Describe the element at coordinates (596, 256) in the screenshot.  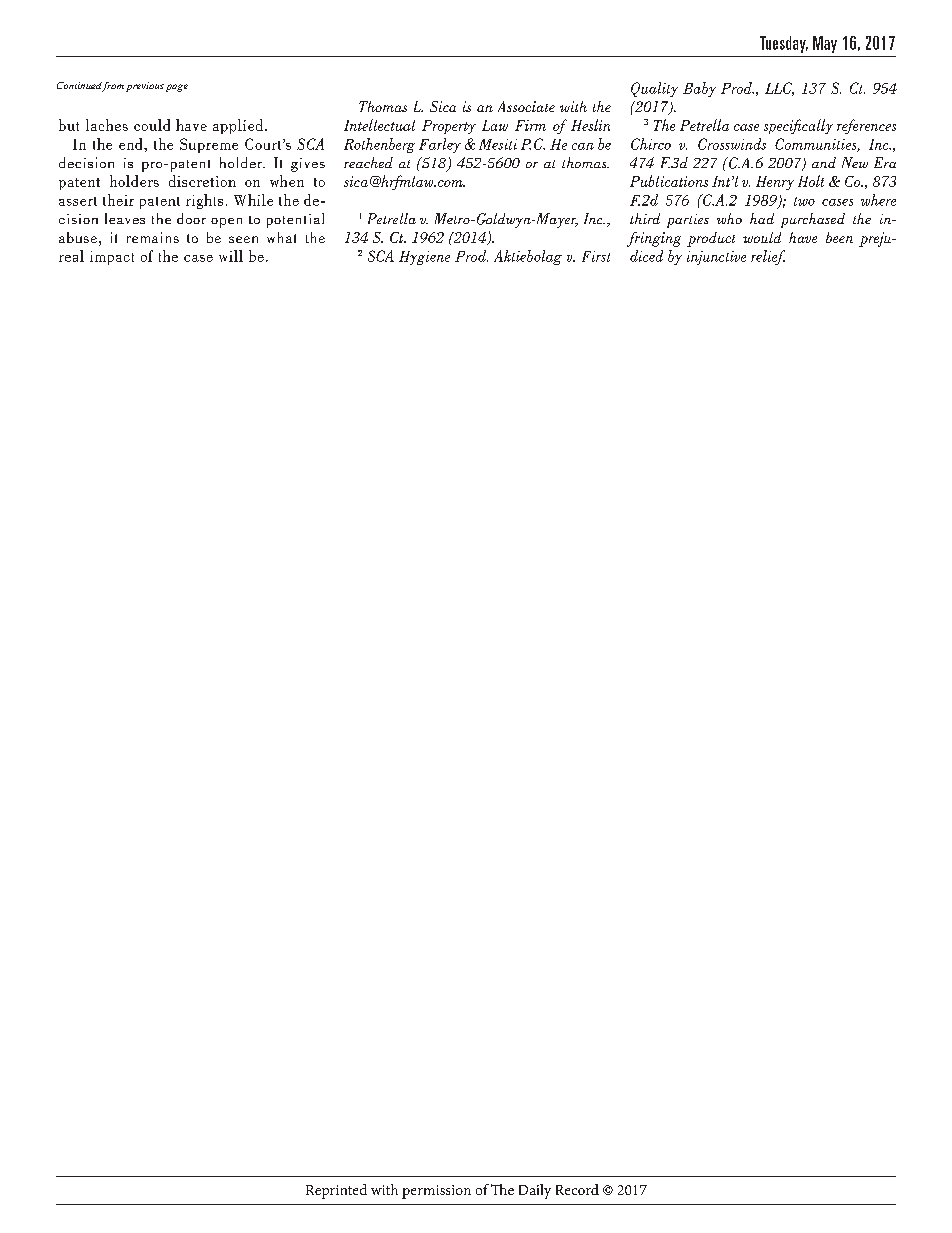
I see `First` at that location.
